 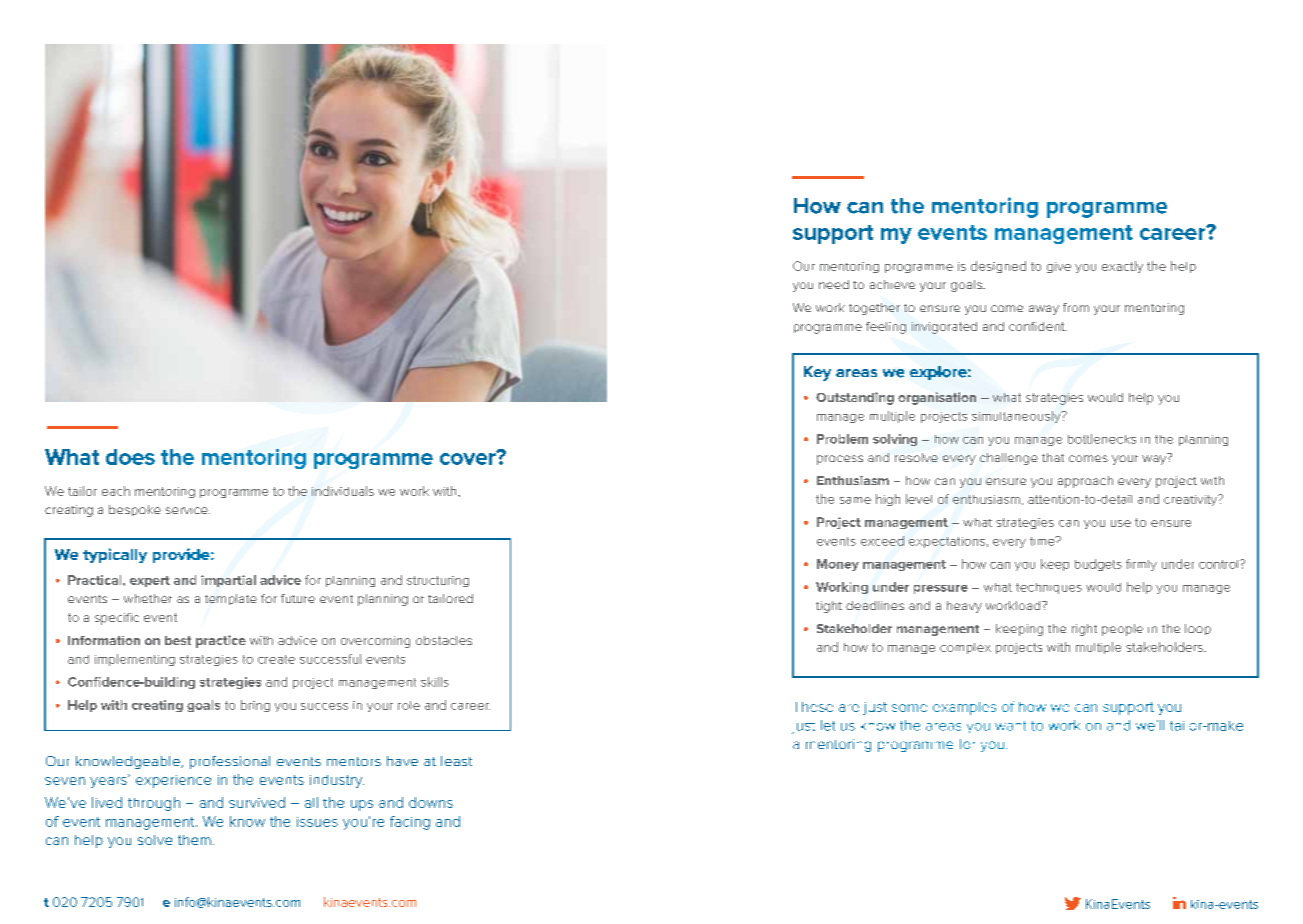 What do you see at coordinates (1010, 726) in the screenshot?
I see `want` at bounding box center [1010, 726].
